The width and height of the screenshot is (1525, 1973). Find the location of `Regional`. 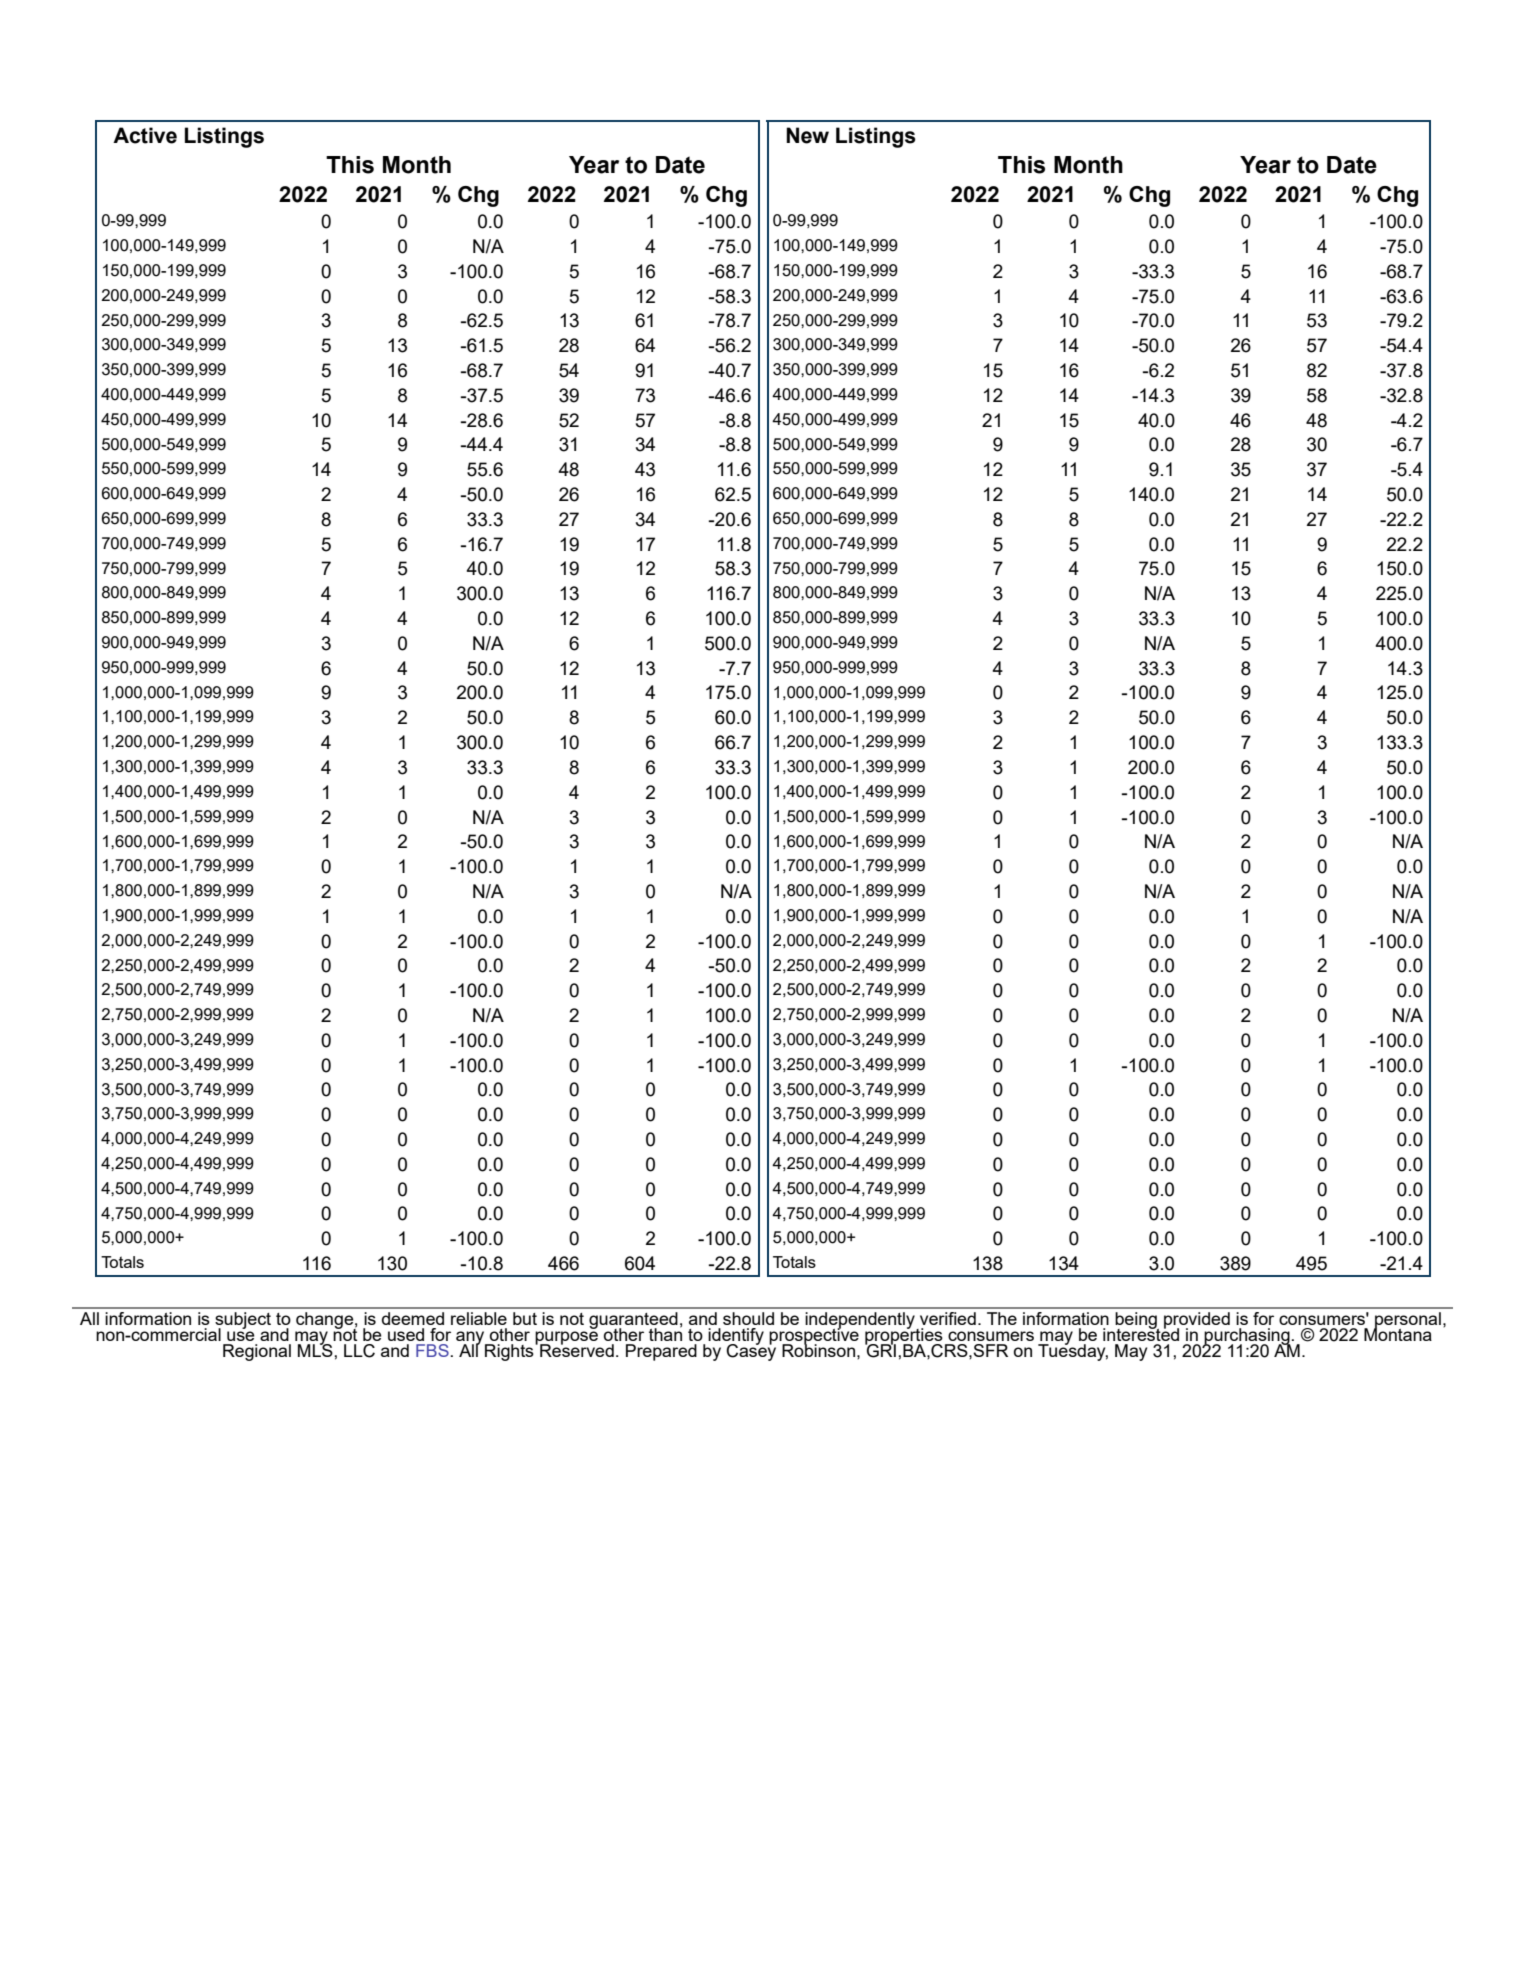

Regional is located at coordinates (257, 1352).
